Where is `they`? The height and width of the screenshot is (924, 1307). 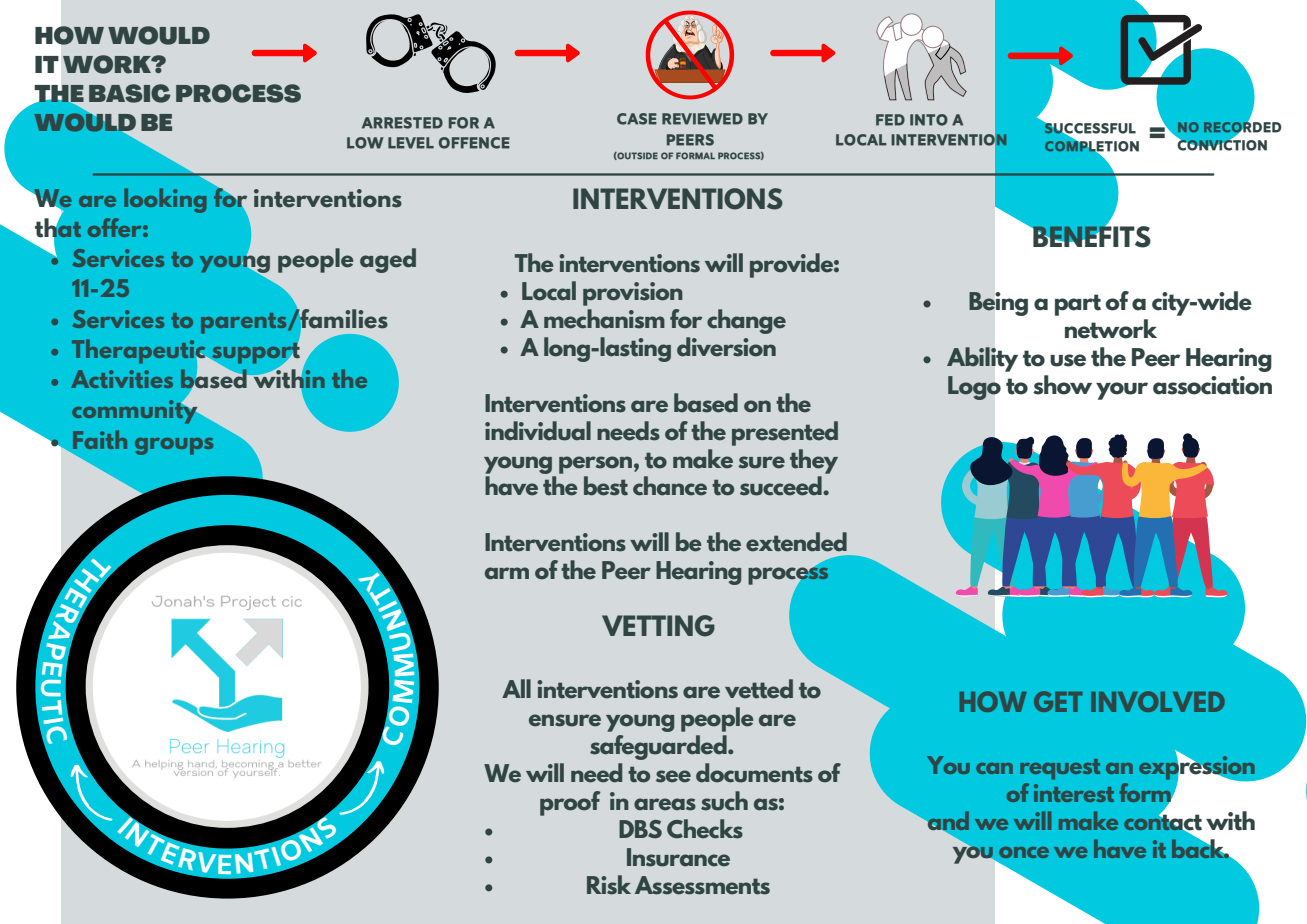 they is located at coordinates (814, 461).
